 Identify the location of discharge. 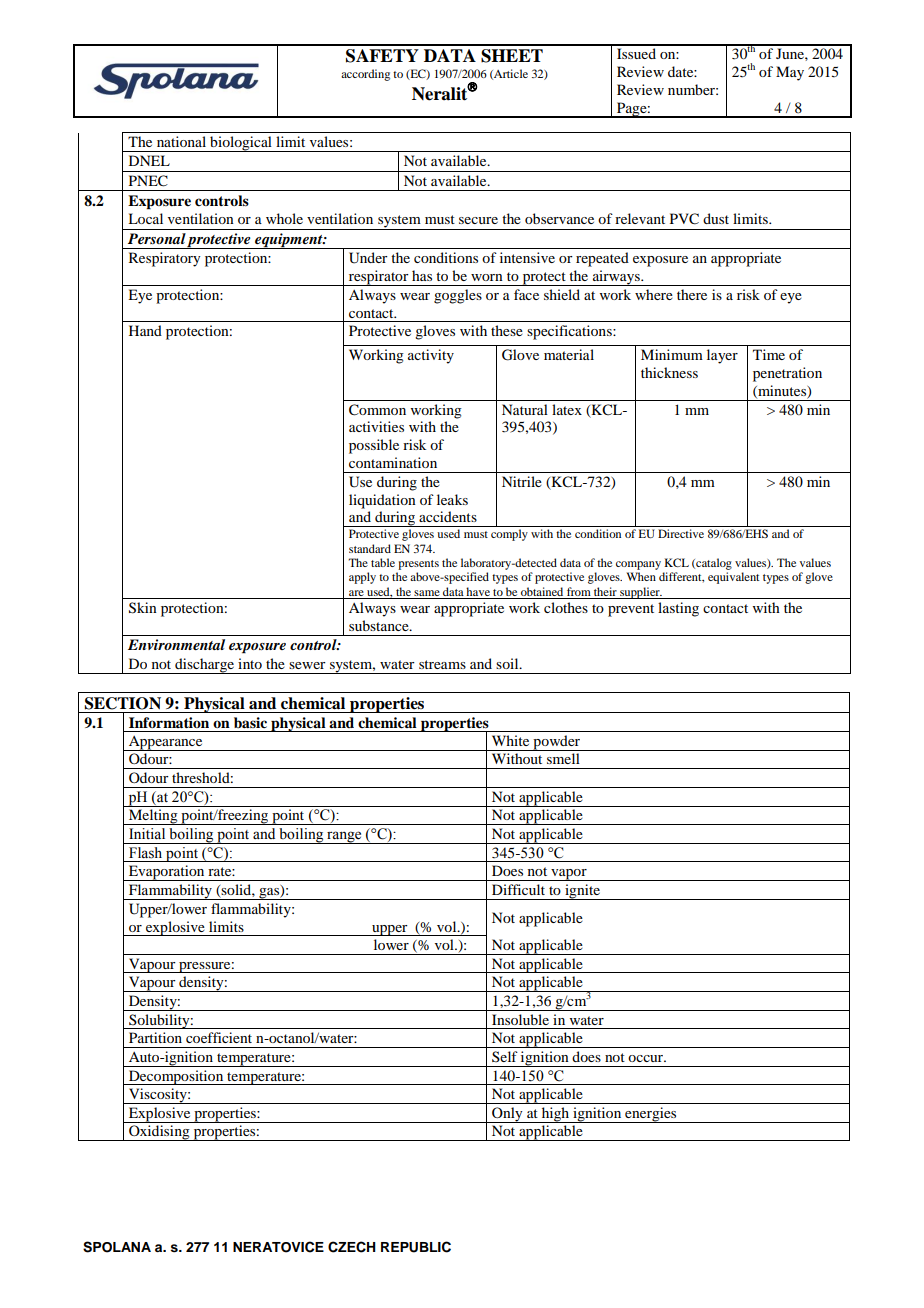
(204, 666).
